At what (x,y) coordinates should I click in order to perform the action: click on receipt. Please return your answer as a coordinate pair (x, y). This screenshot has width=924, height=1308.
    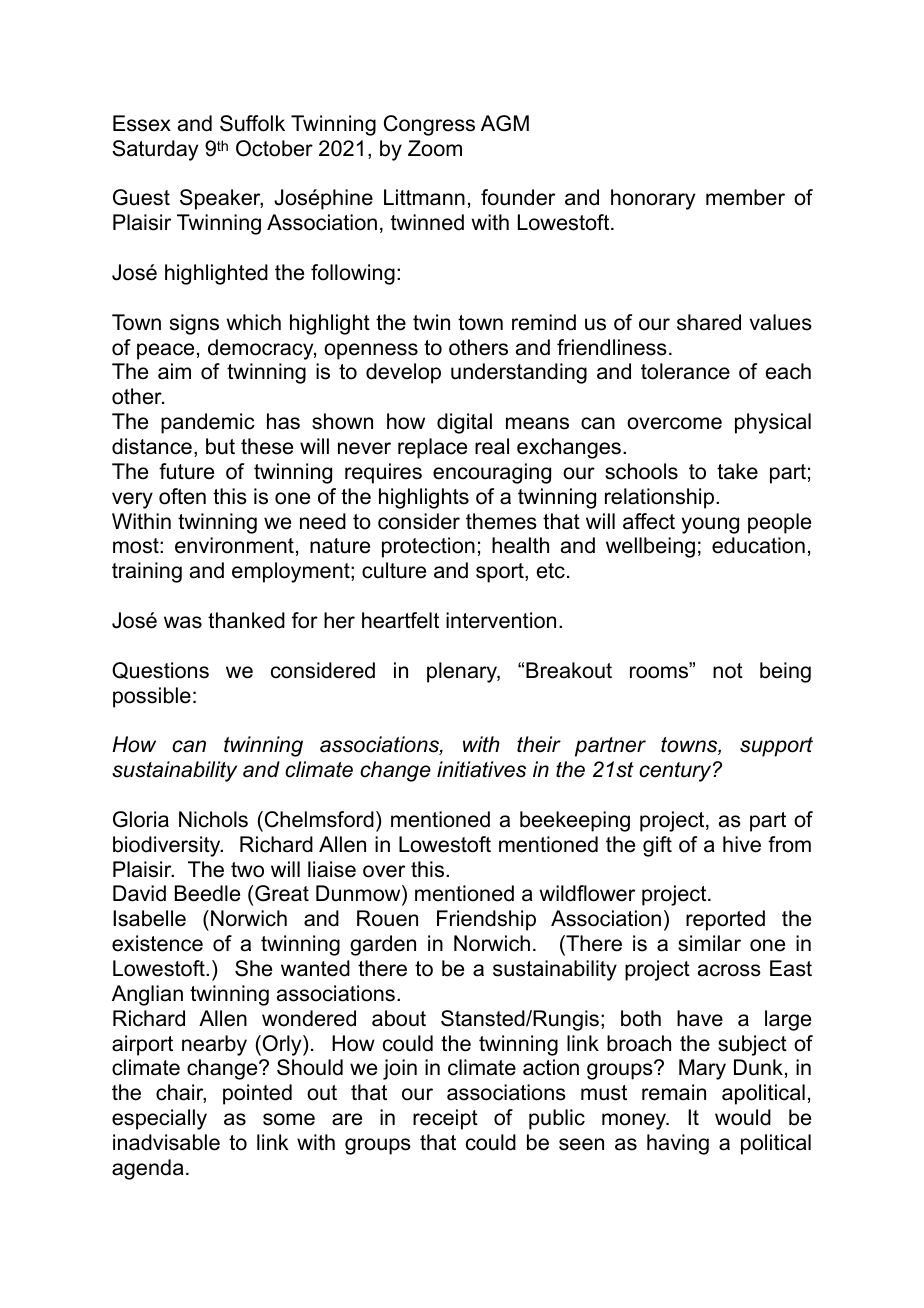
    Looking at the image, I should click on (445, 1119).
